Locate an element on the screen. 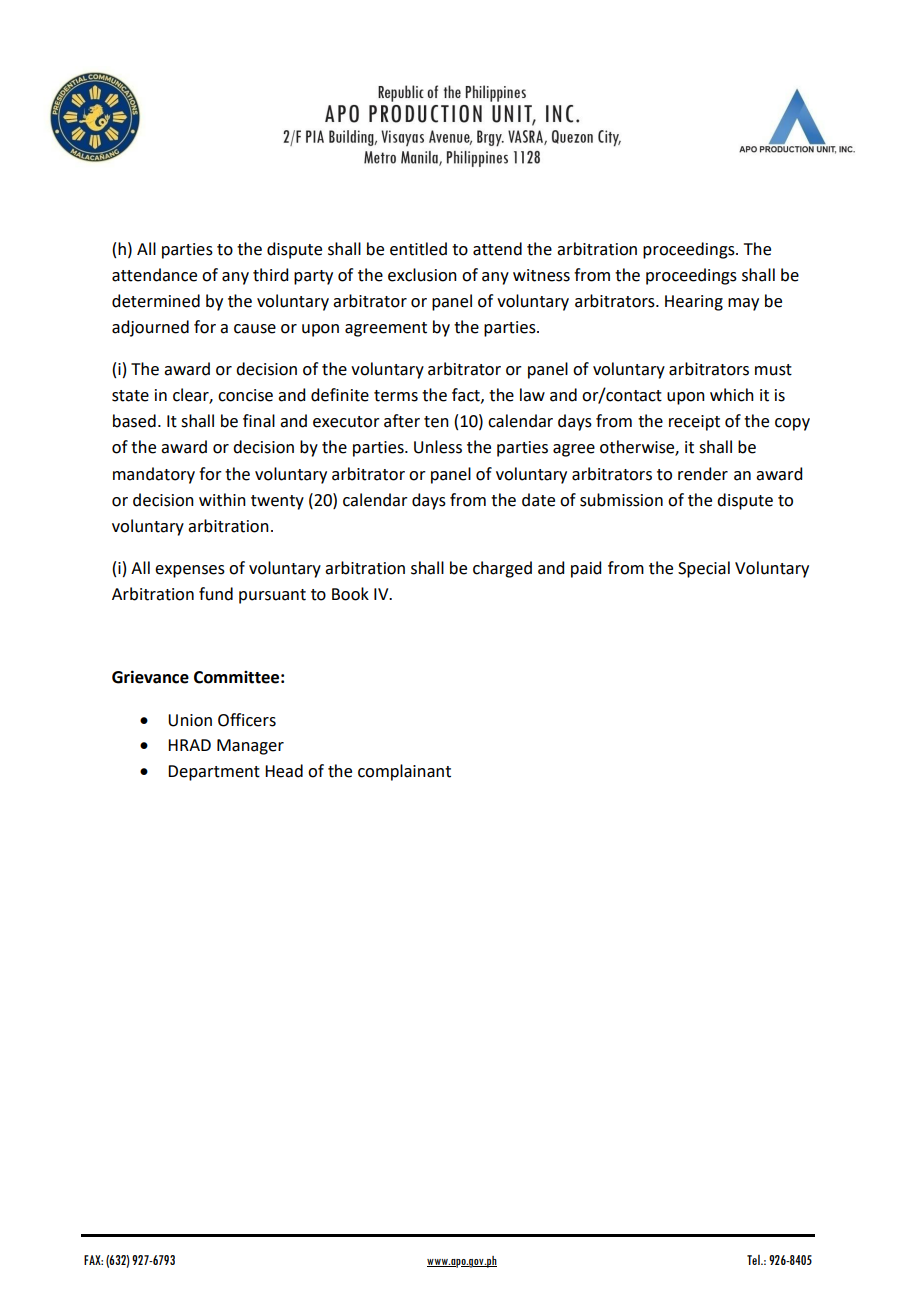 This screenshot has height=1308, width=924. third is located at coordinates (270, 275).
